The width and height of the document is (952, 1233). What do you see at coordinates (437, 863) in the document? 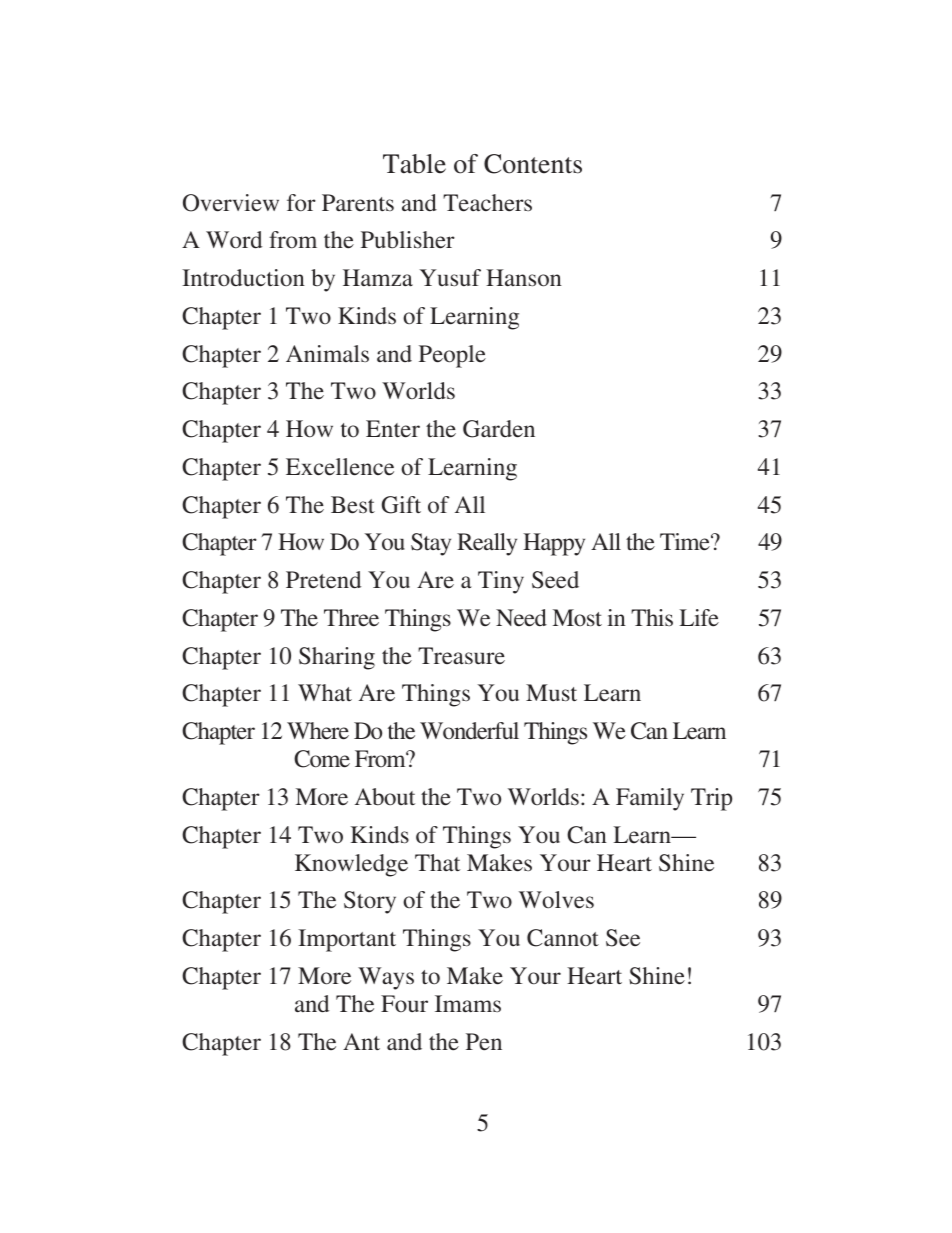
I see `That` at bounding box center [437, 863].
